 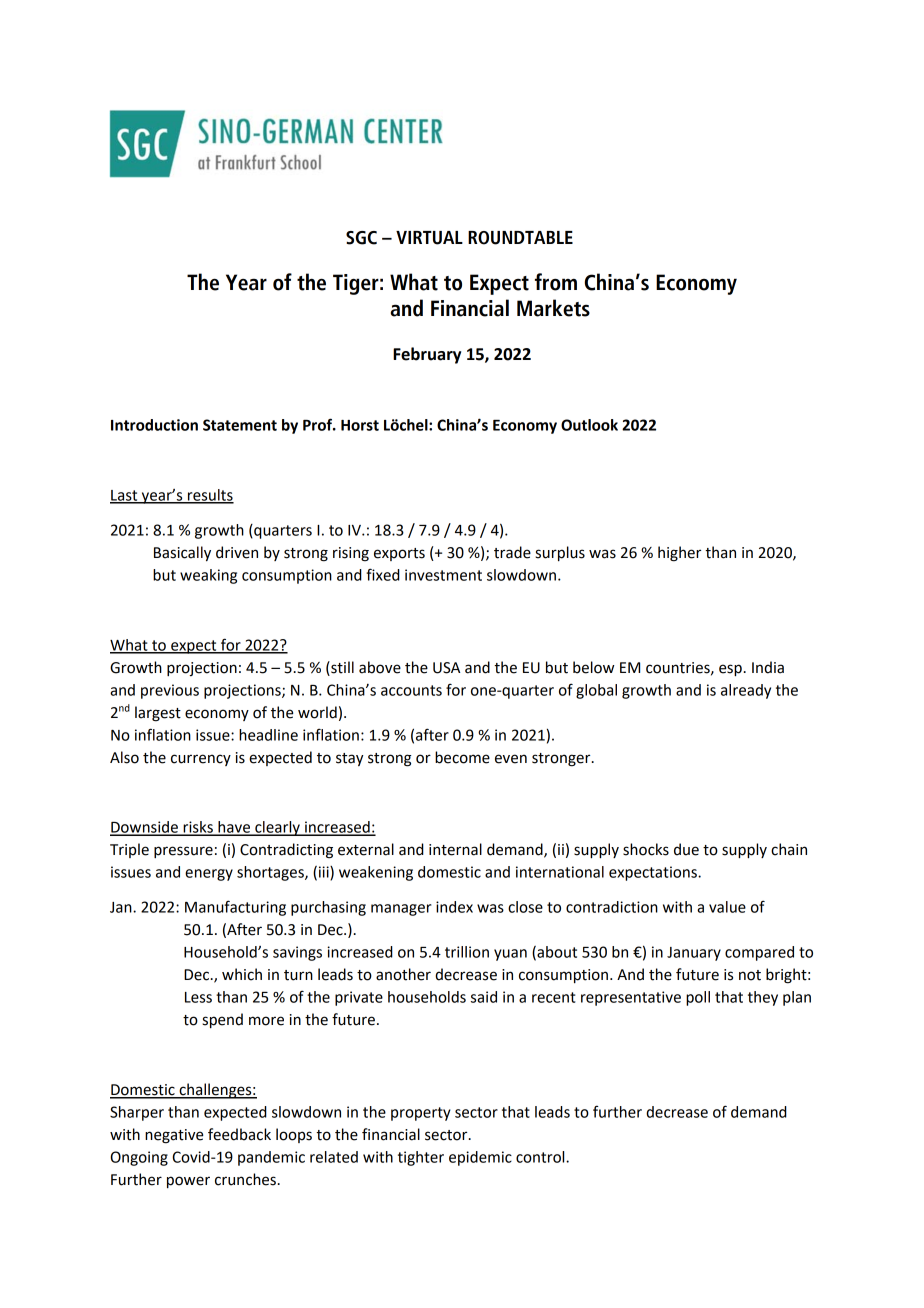 I want to click on VIRTUAL, so click(x=429, y=238).
